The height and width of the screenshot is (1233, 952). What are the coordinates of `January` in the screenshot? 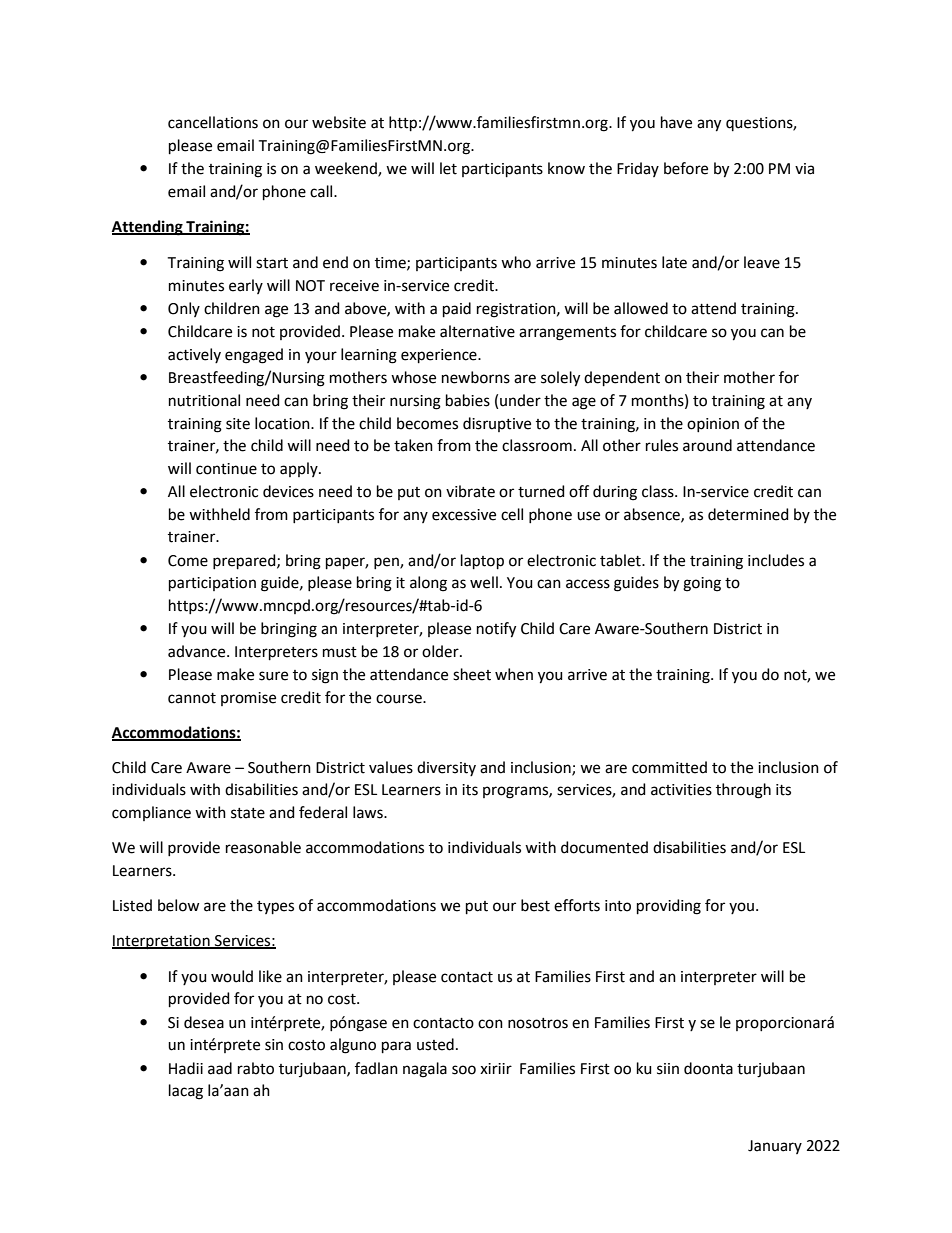 It's located at (775, 1147).
